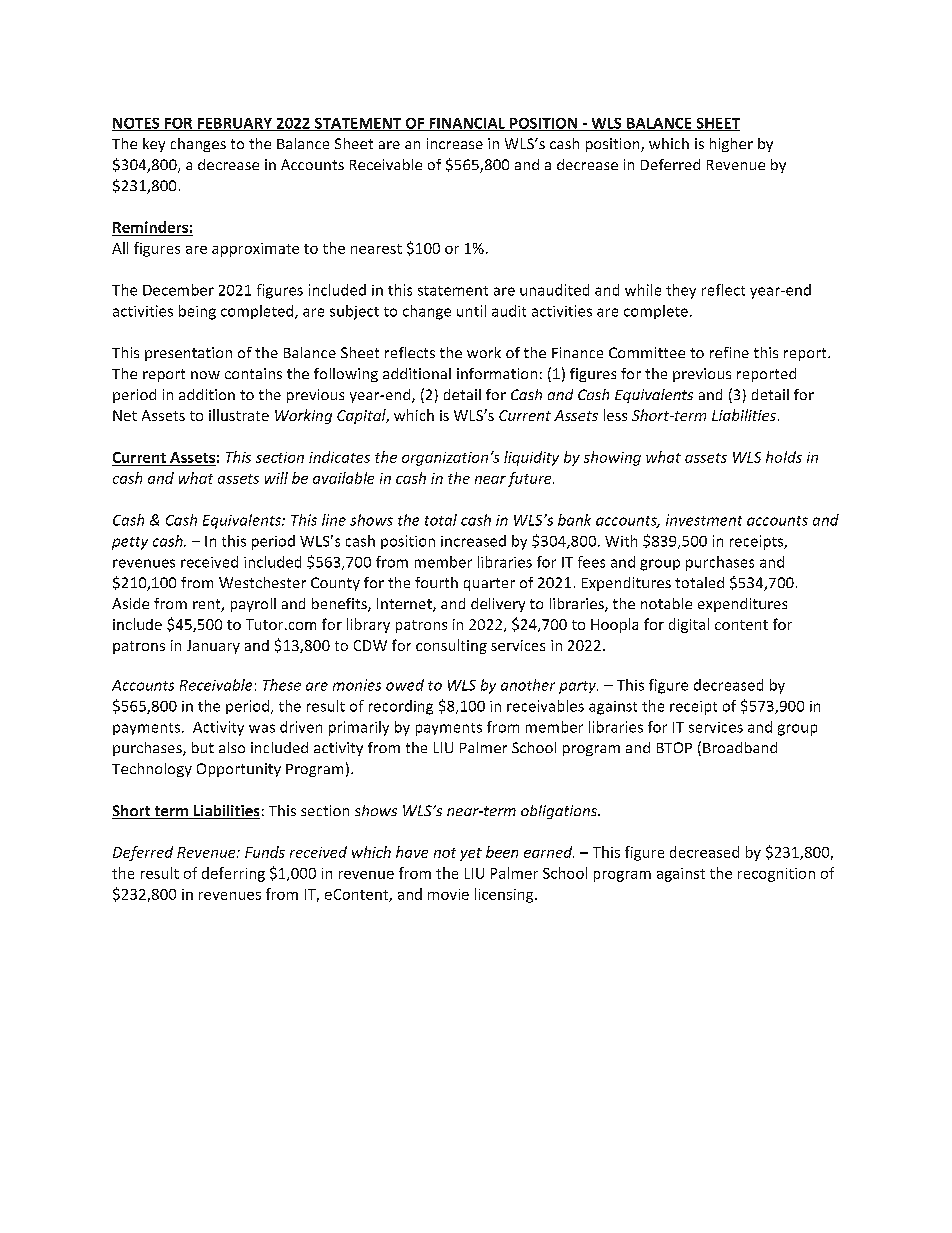 This screenshot has width=952, height=1233. Describe the element at coordinates (154, 145) in the screenshot. I see `key` at that location.
